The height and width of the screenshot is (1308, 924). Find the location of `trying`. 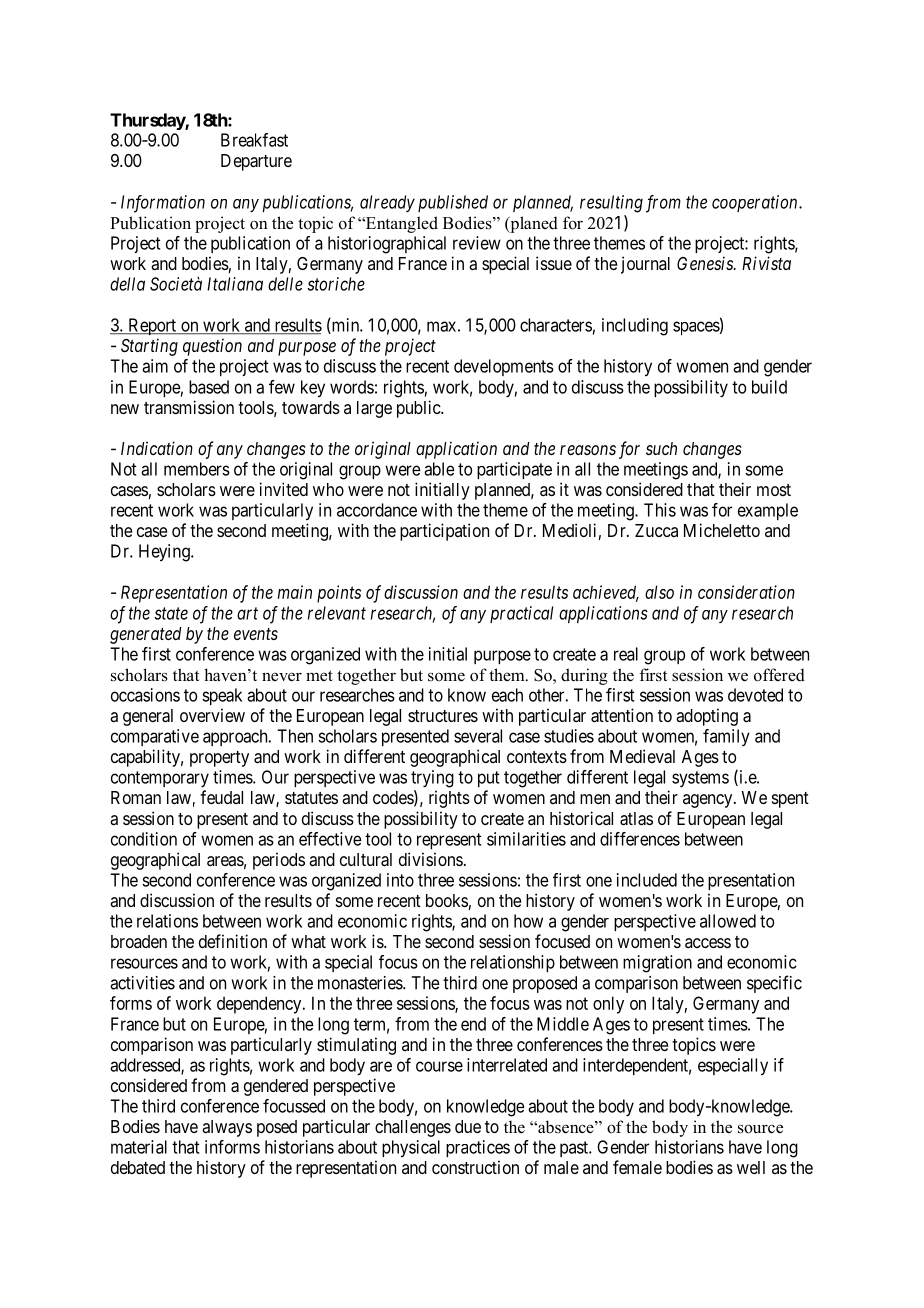

trying is located at coordinates (432, 779).
